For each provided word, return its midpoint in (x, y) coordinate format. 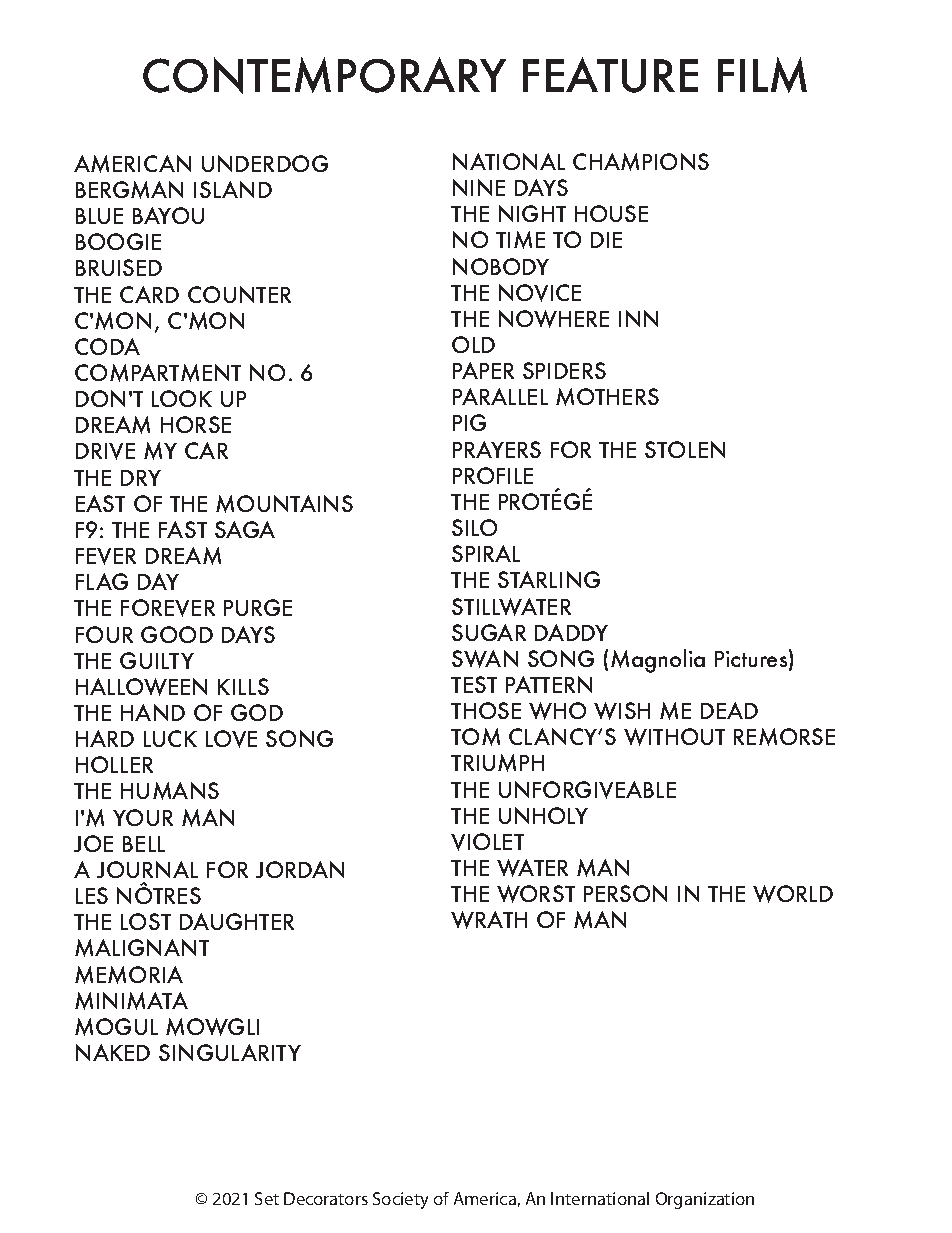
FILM (762, 75)
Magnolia (658, 661)
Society (400, 1200)
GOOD (177, 634)
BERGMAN (129, 190)
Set (267, 1198)
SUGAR (489, 632)
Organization (705, 1200)
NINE (479, 187)
